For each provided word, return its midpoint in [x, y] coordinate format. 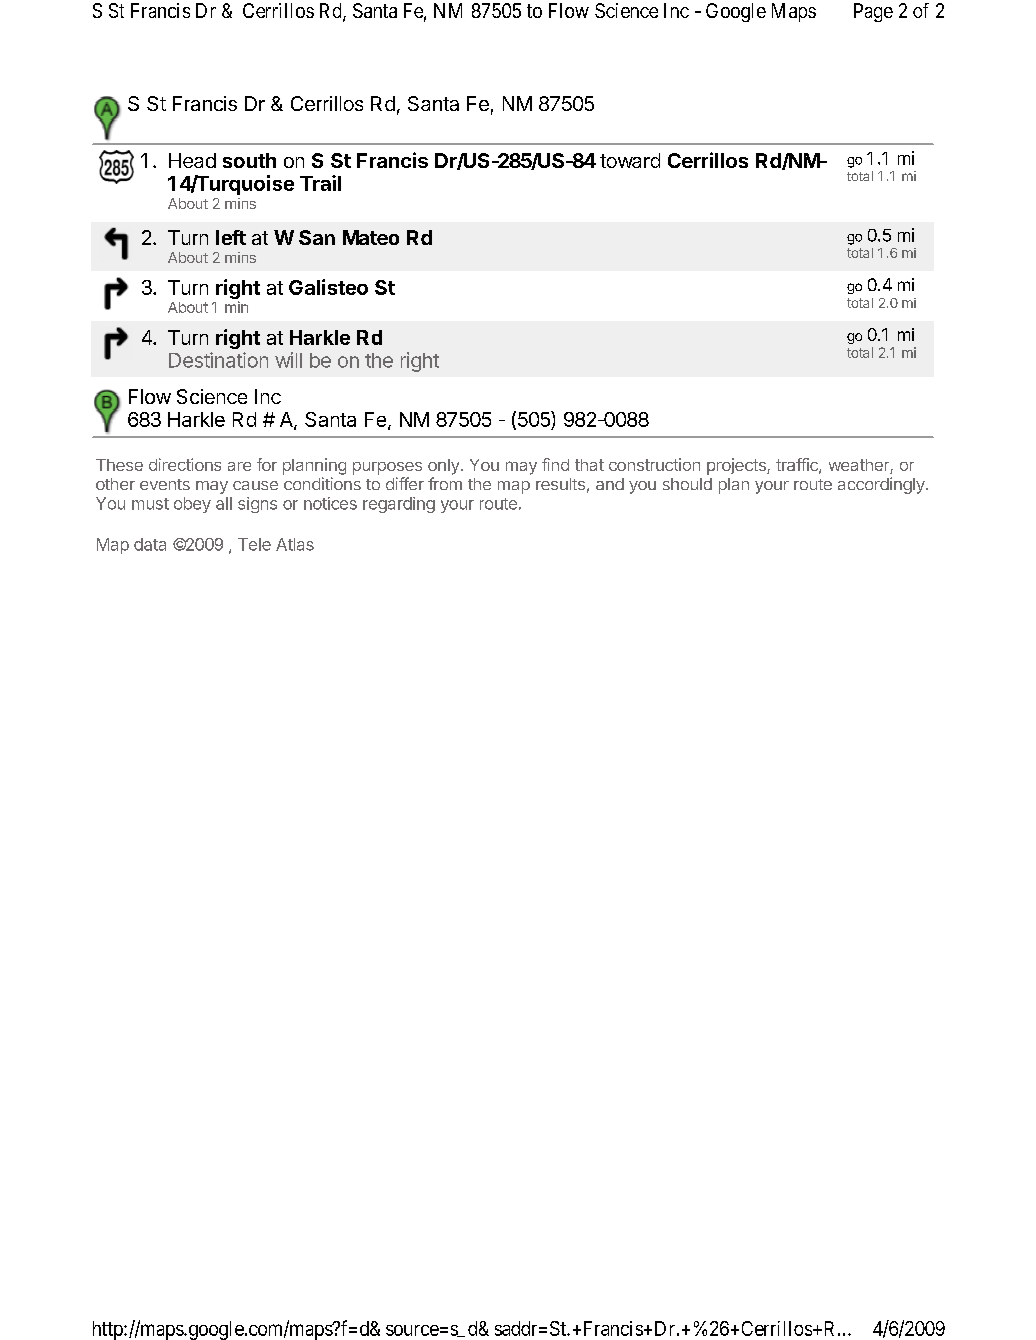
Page [873, 12]
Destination [218, 360]
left [231, 237]
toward [630, 160]
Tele [254, 544]
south [249, 160]
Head [192, 160]
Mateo [371, 237]
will [288, 360]
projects [737, 466]
